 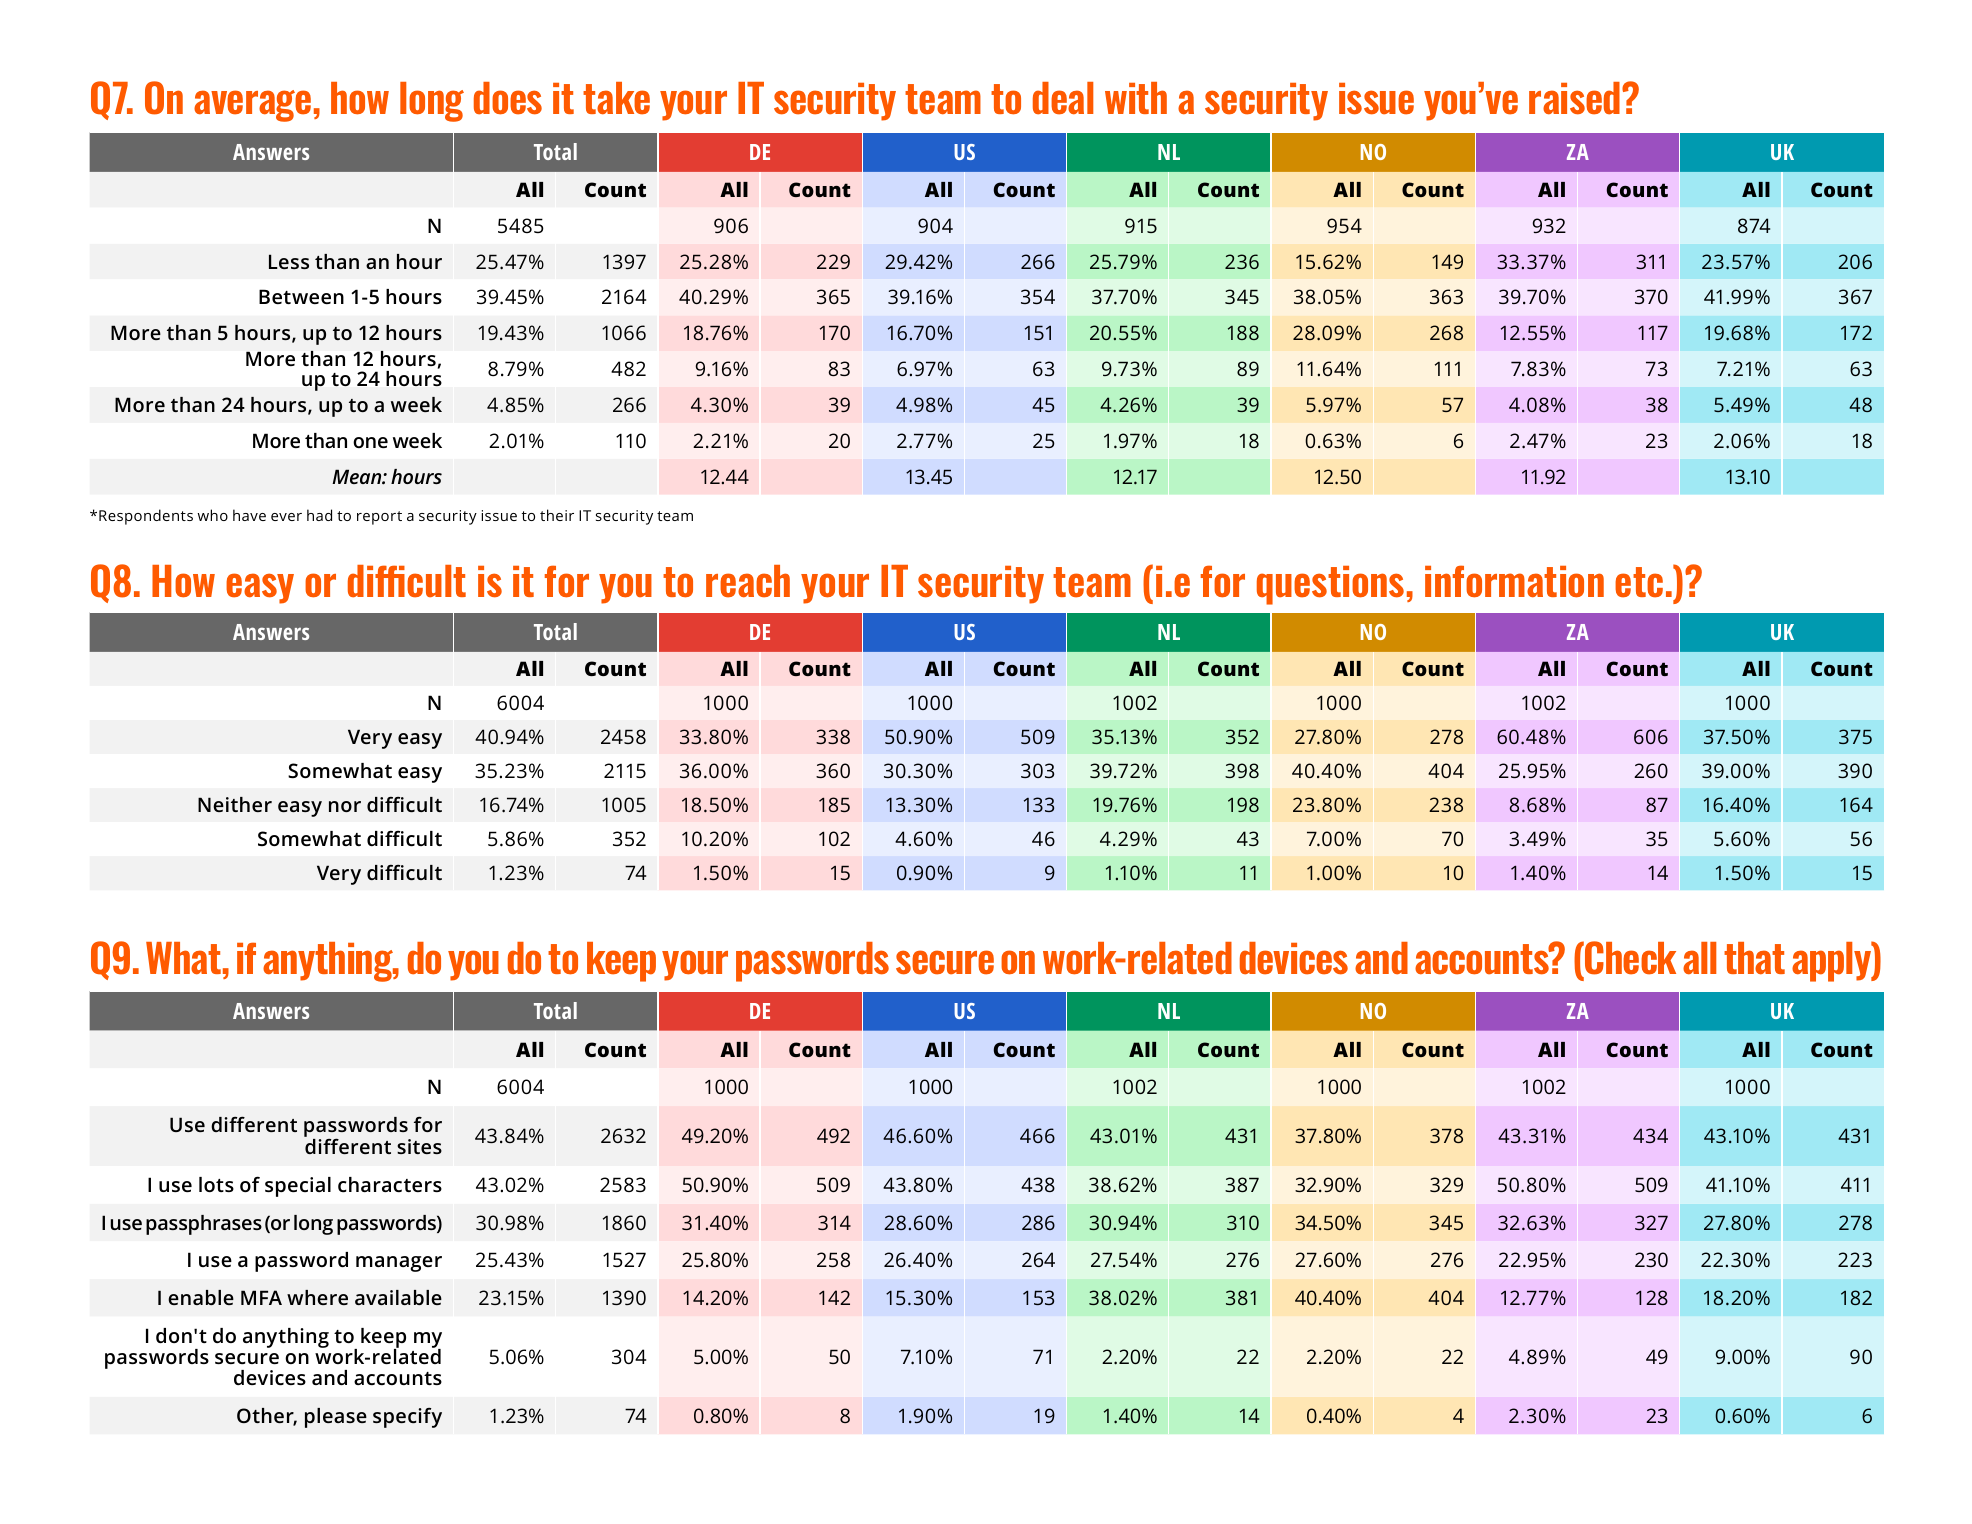 What do you see at coordinates (1754, 958) in the image?
I see `that` at bounding box center [1754, 958].
